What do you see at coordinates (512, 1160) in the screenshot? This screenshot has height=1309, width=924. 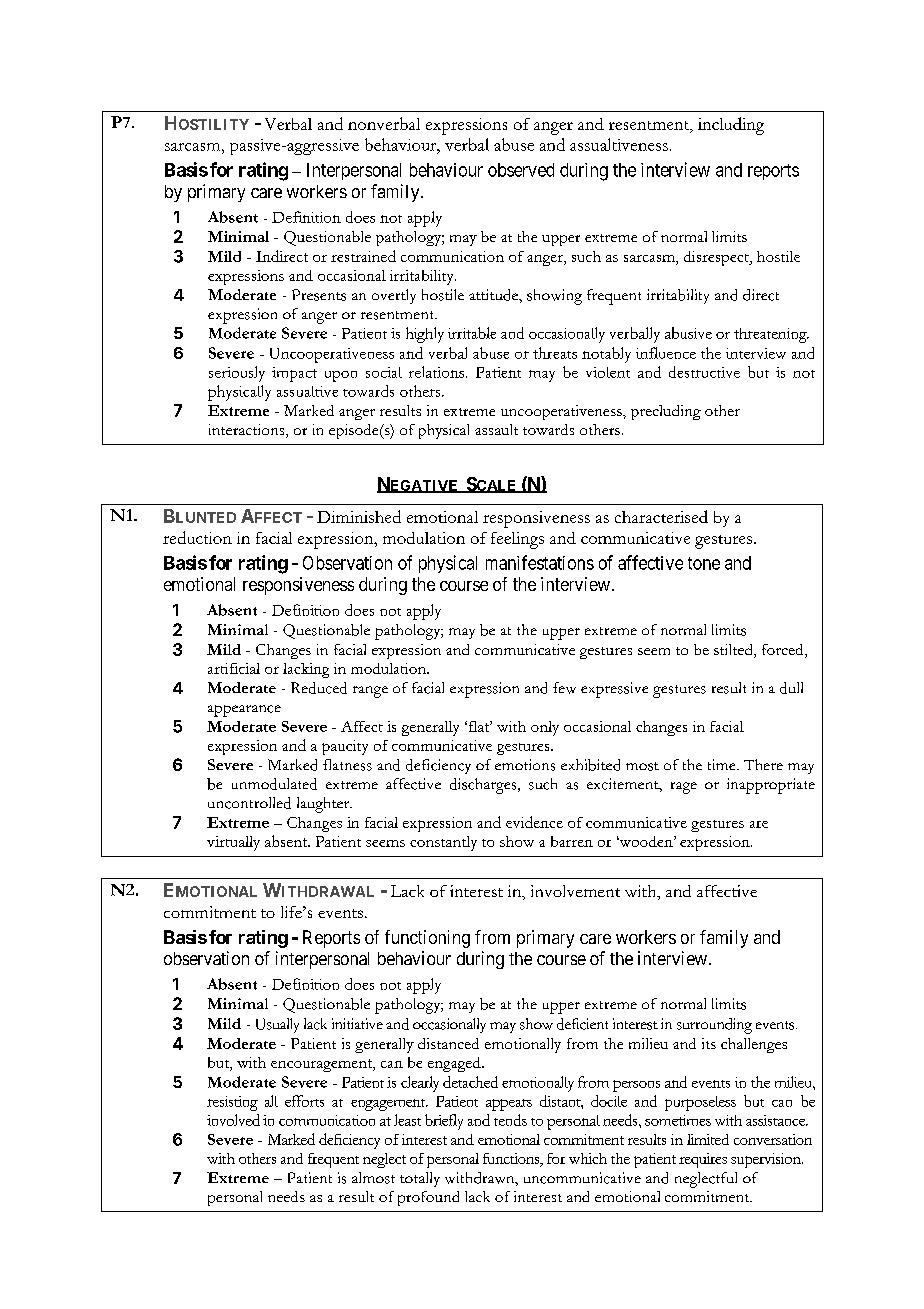 I see `functions` at bounding box center [512, 1160].
